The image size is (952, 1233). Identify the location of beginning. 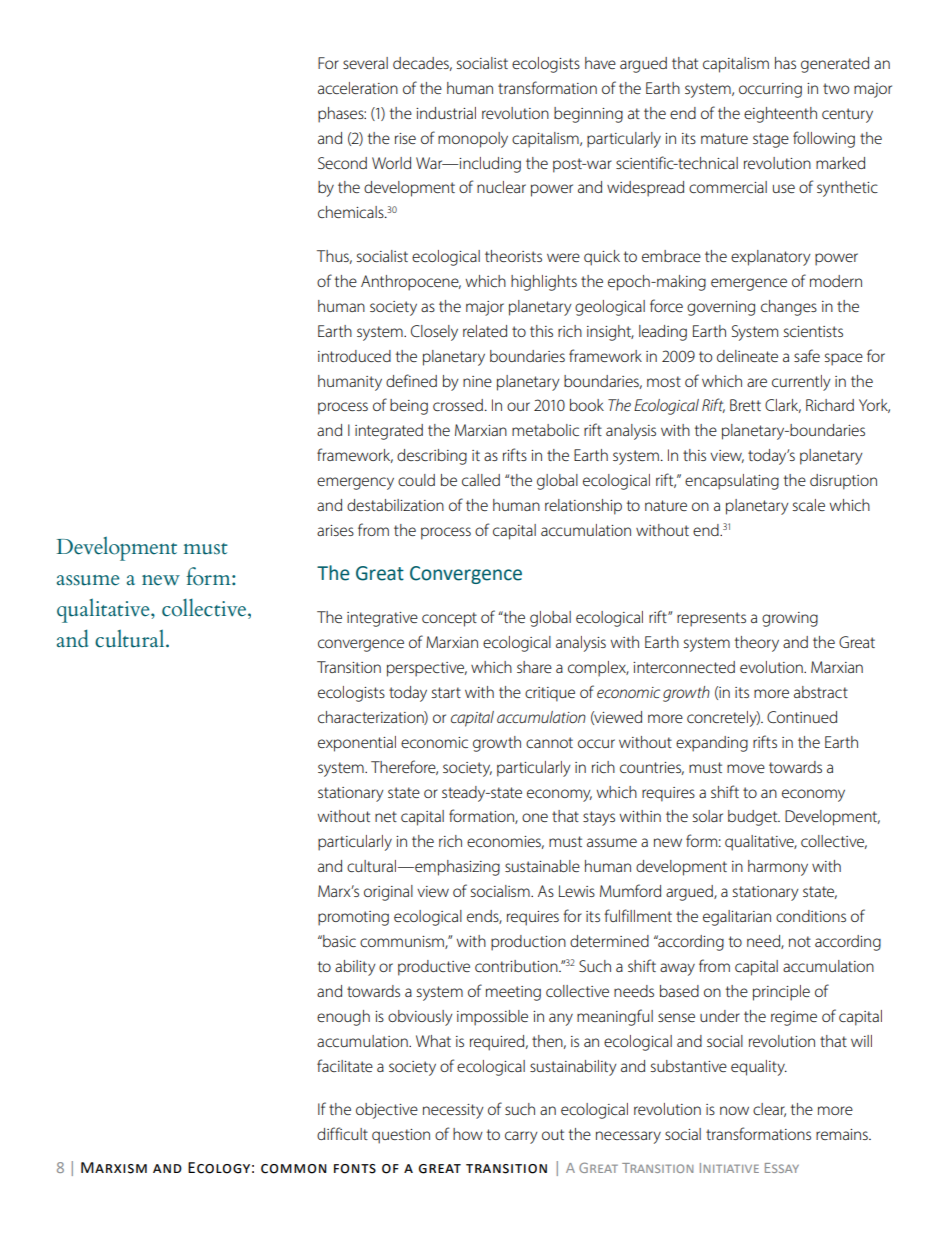
(588, 115).
